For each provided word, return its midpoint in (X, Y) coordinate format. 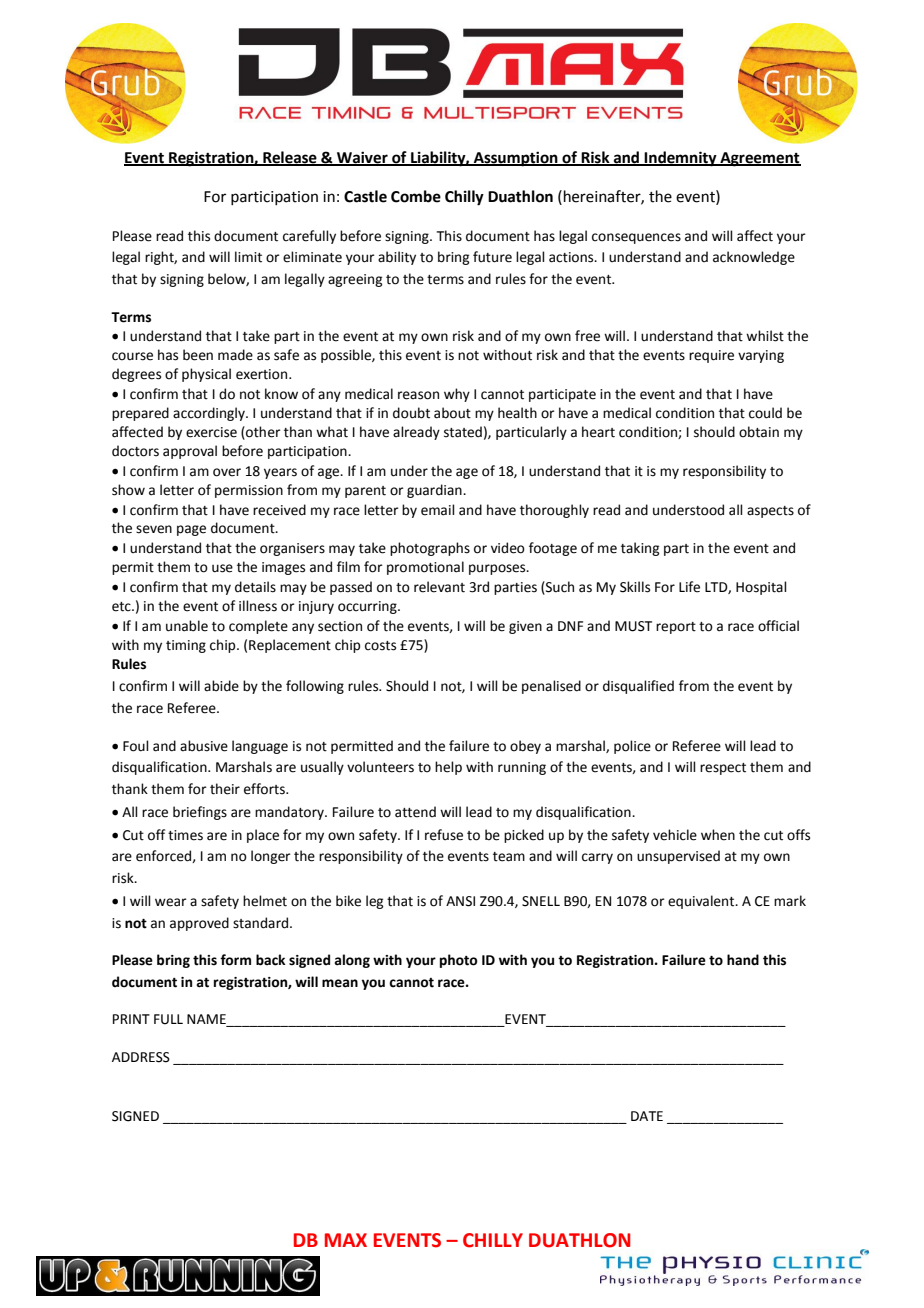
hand (743, 960)
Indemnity (681, 159)
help (448, 768)
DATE (647, 1116)
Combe (416, 196)
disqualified (638, 687)
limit (248, 257)
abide (221, 686)
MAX (346, 1240)
